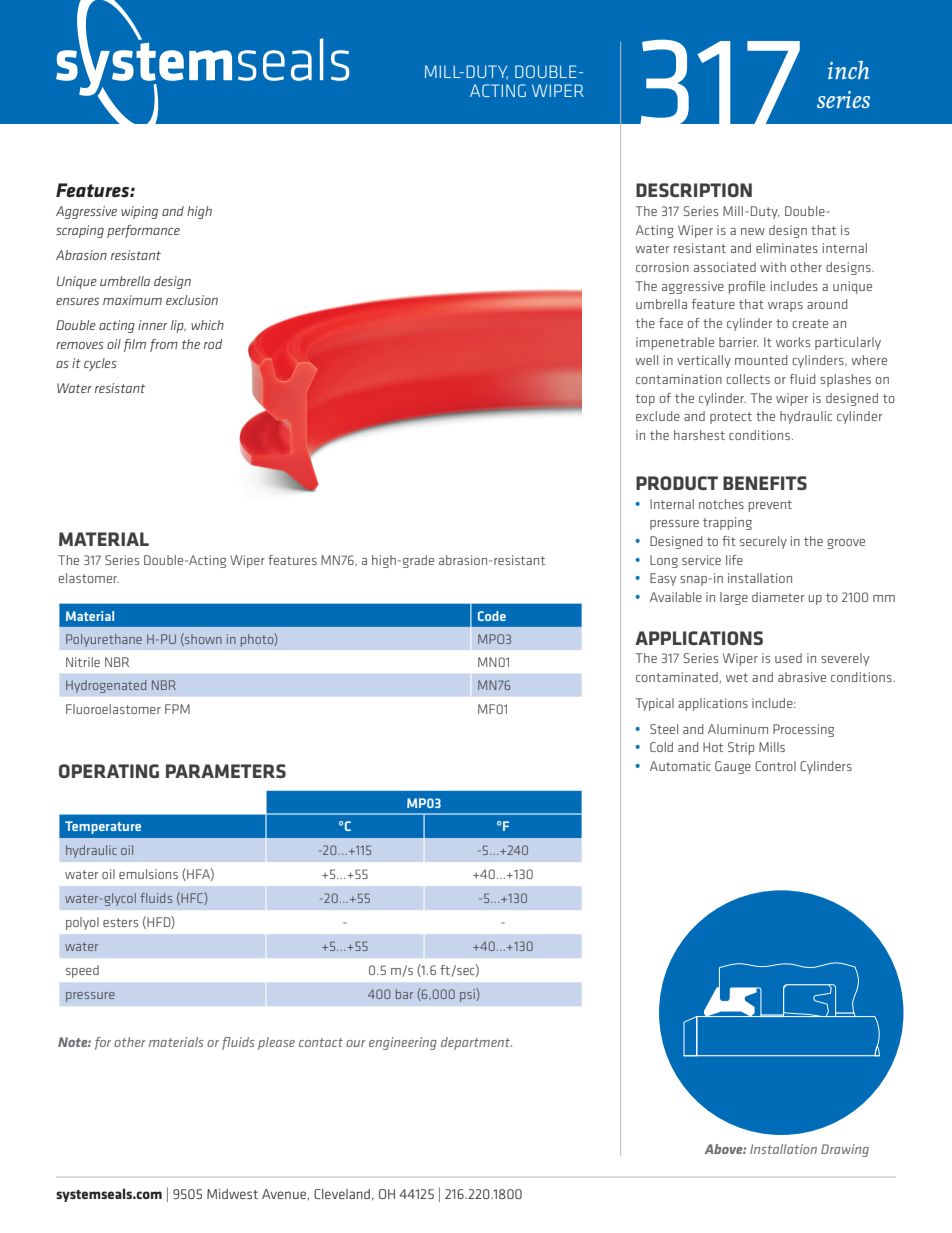 This screenshot has width=952, height=1233. What do you see at coordinates (139, 212) in the screenshot?
I see `wiping` at bounding box center [139, 212].
